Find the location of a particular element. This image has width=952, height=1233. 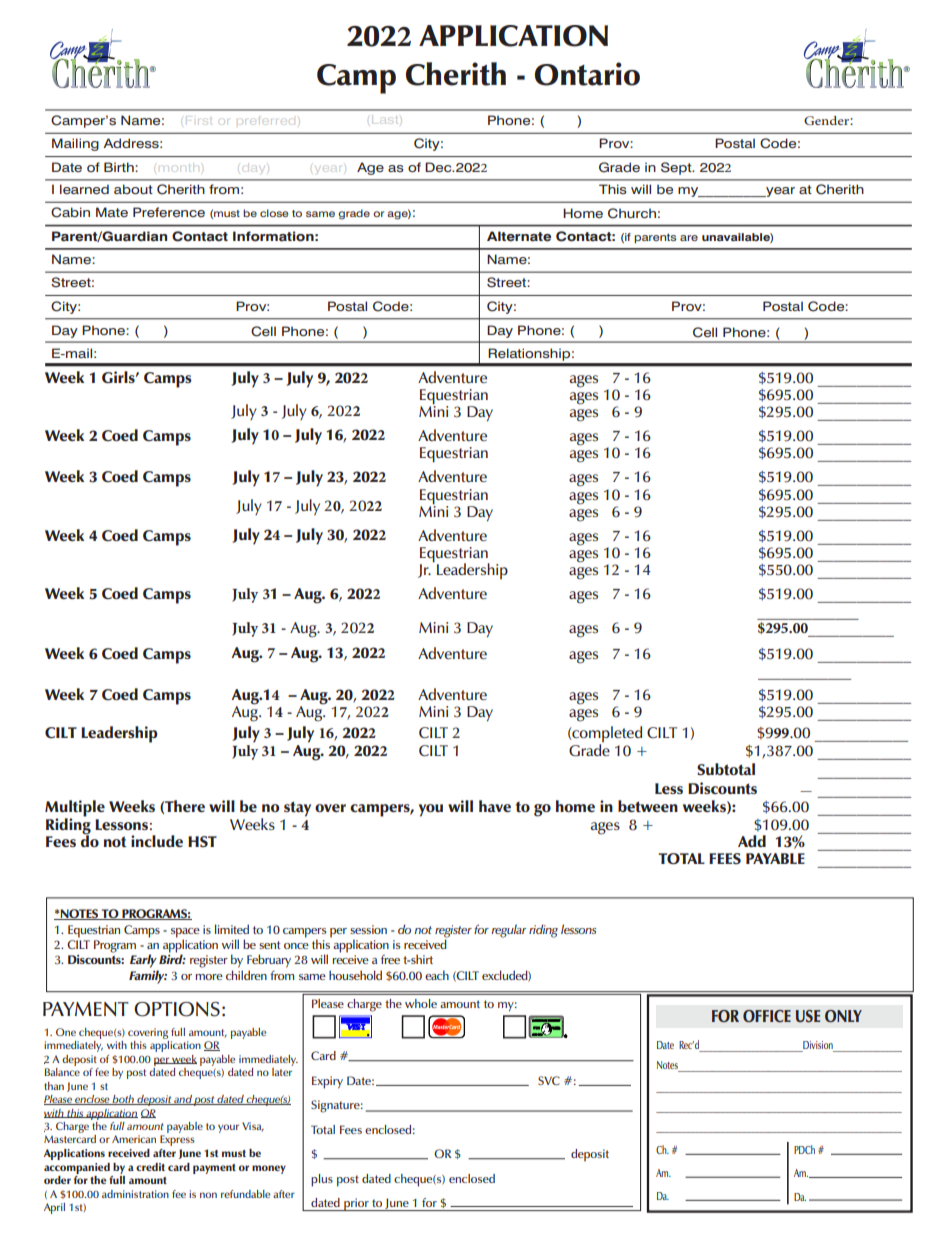

credit is located at coordinates (150, 1167).
